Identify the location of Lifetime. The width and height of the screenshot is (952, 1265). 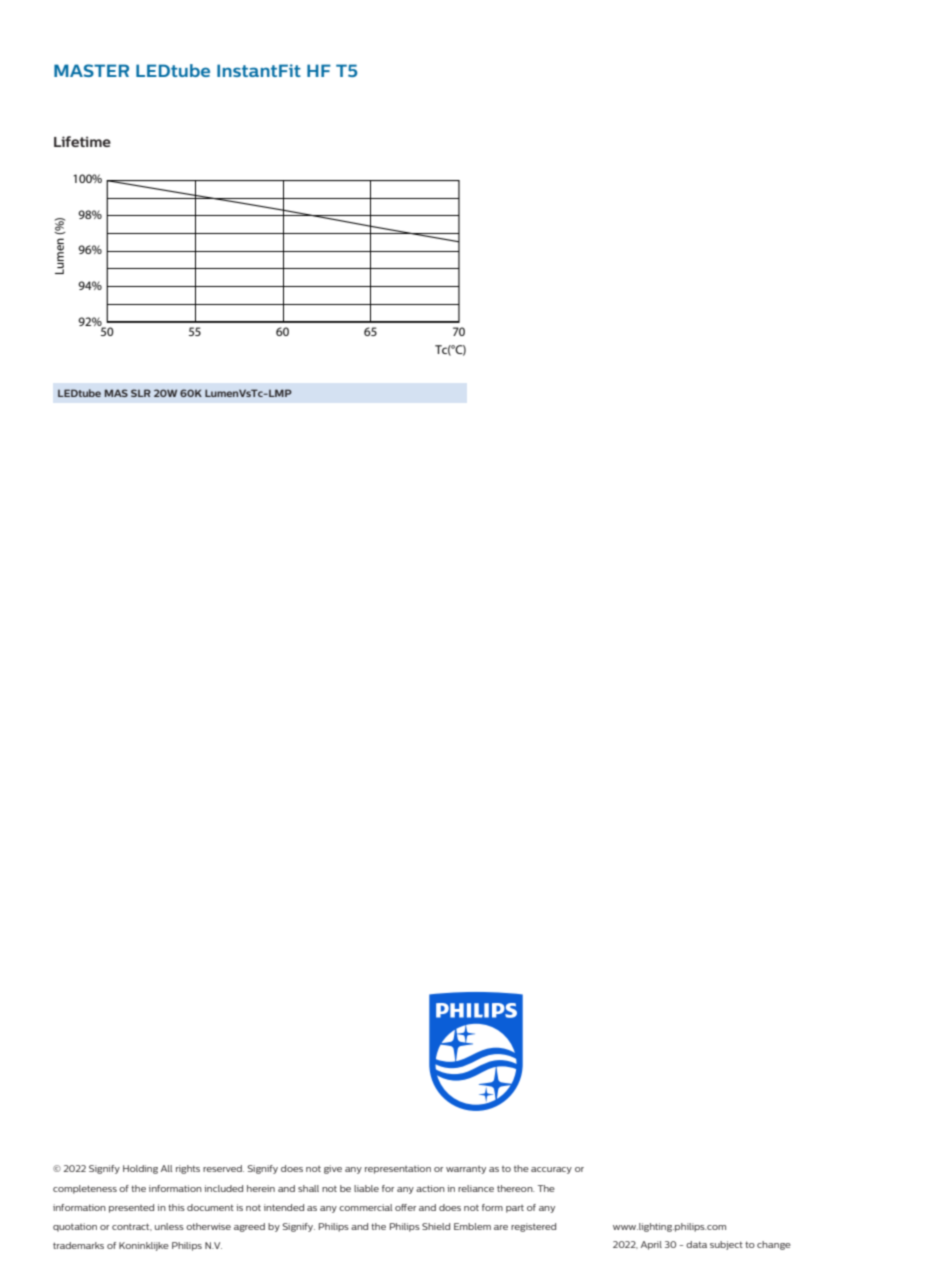
(82, 141).
